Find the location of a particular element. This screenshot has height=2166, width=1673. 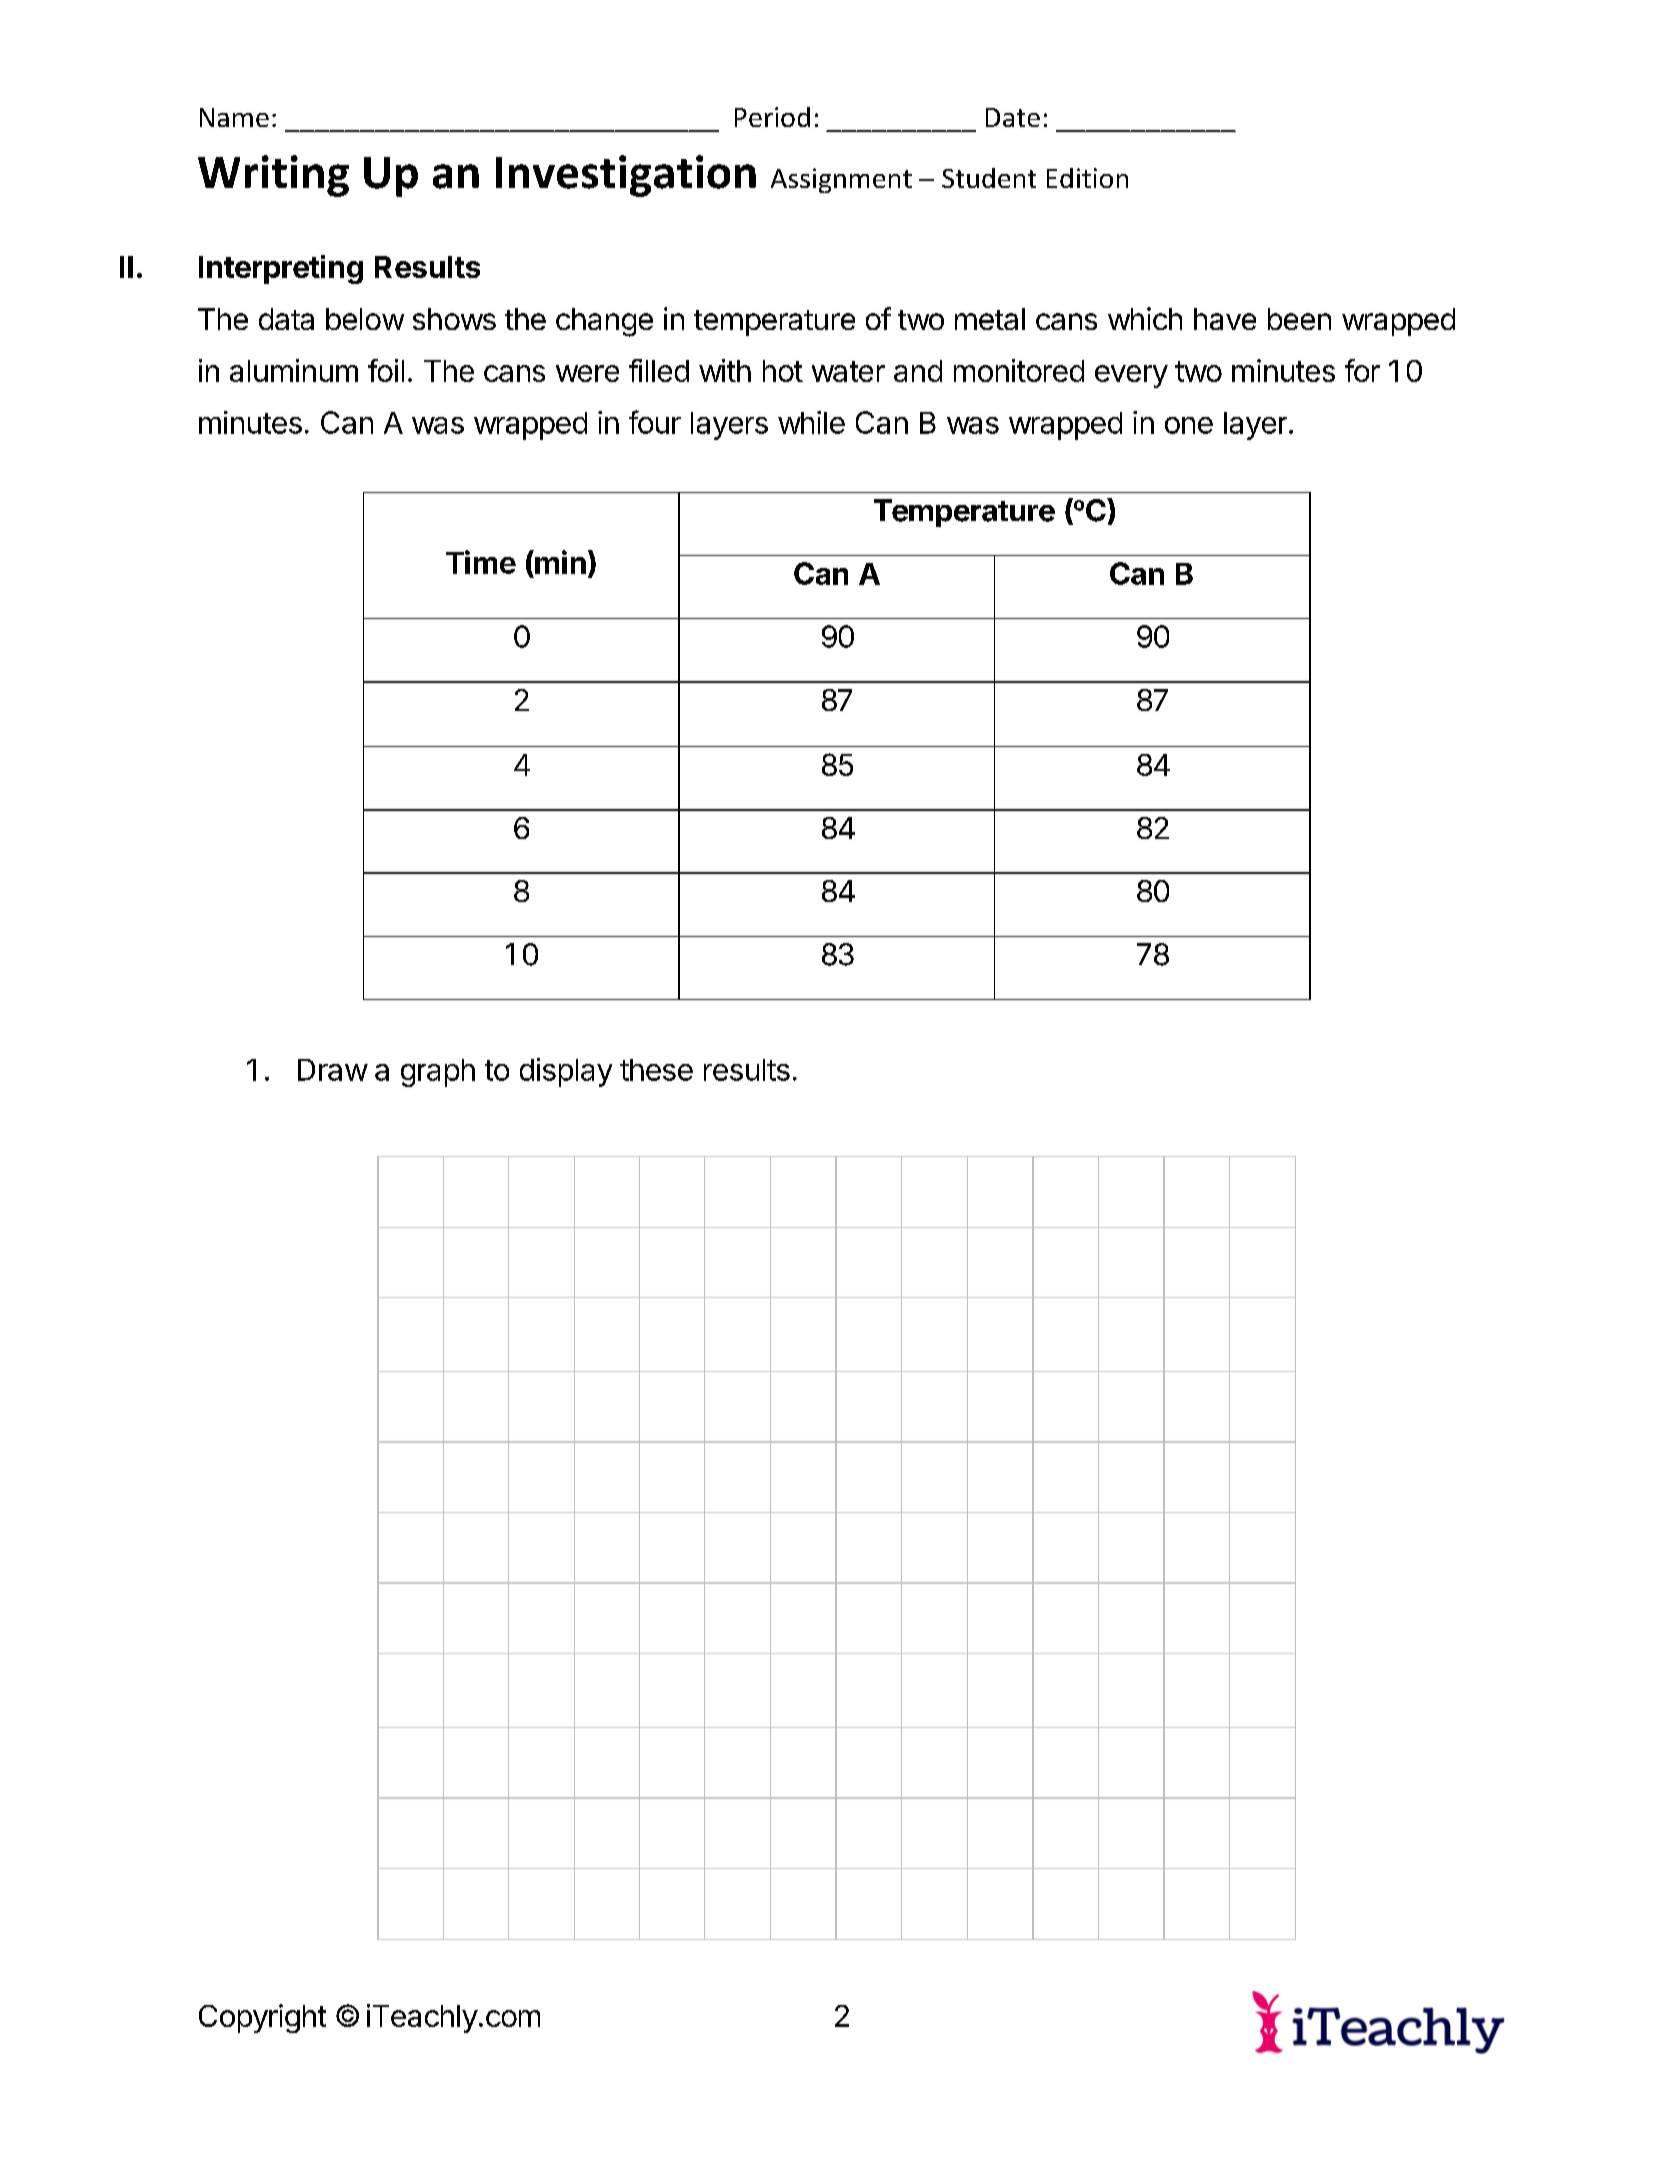

while is located at coordinates (811, 422).
